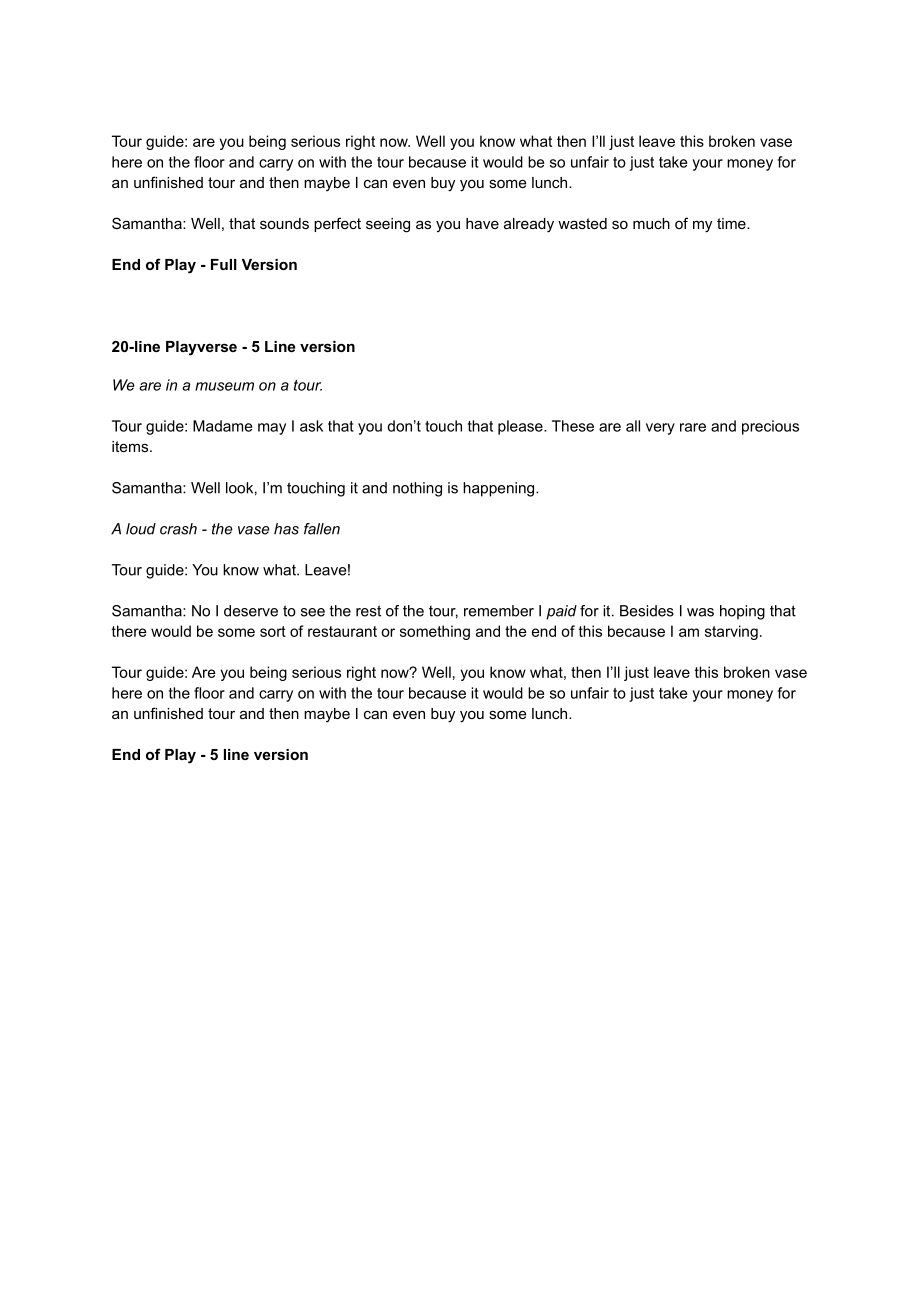 This image has width=924, height=1307. What do you see at coordinates (251, 611) in the image?
I see `deserve` at bounding box center [251, 611].
